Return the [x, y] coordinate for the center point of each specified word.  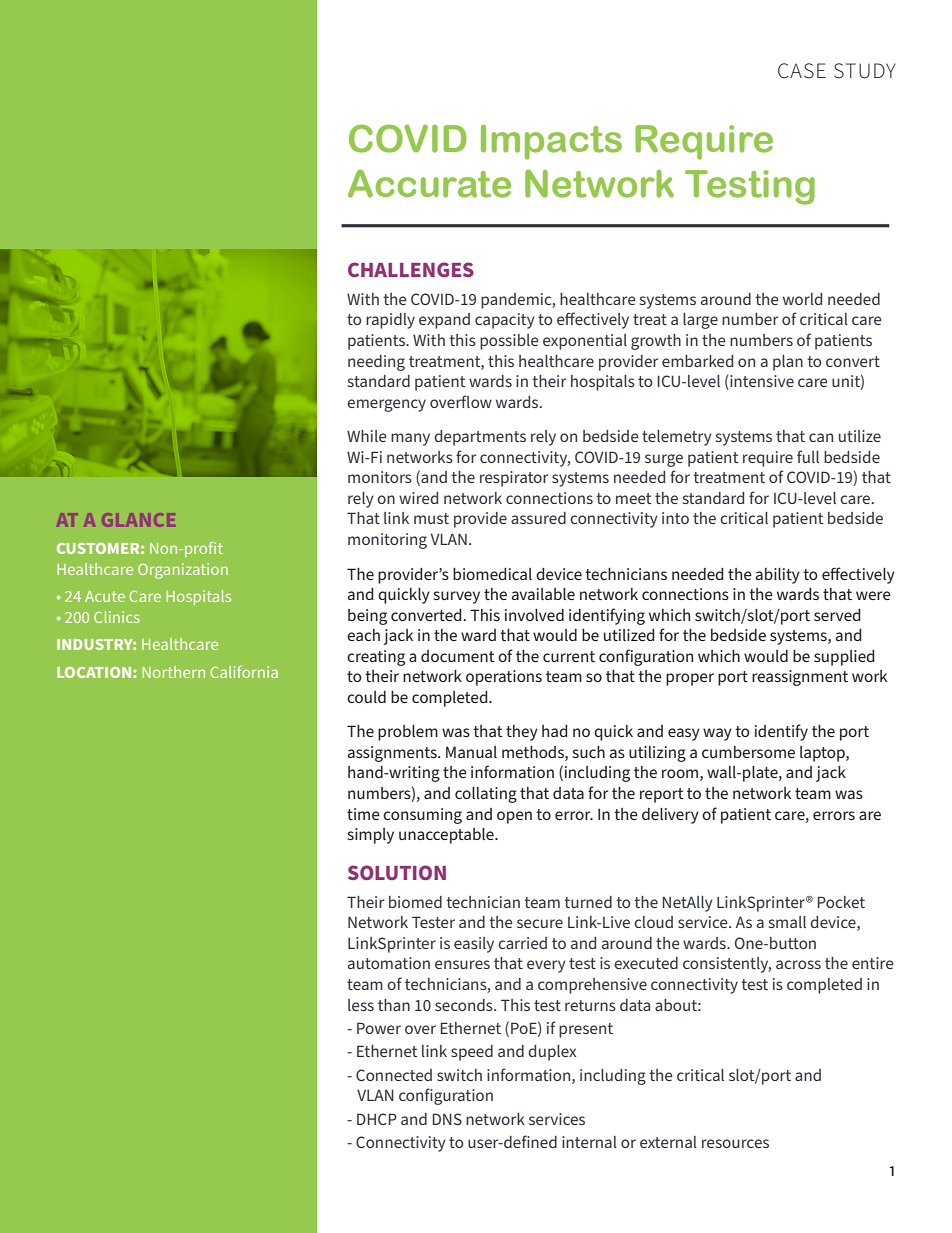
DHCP [377, 1119]
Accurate [429, 183]
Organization [183, 571]
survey [456, 597]
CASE [802, 71]
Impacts [551, 142]
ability [778, 576]
